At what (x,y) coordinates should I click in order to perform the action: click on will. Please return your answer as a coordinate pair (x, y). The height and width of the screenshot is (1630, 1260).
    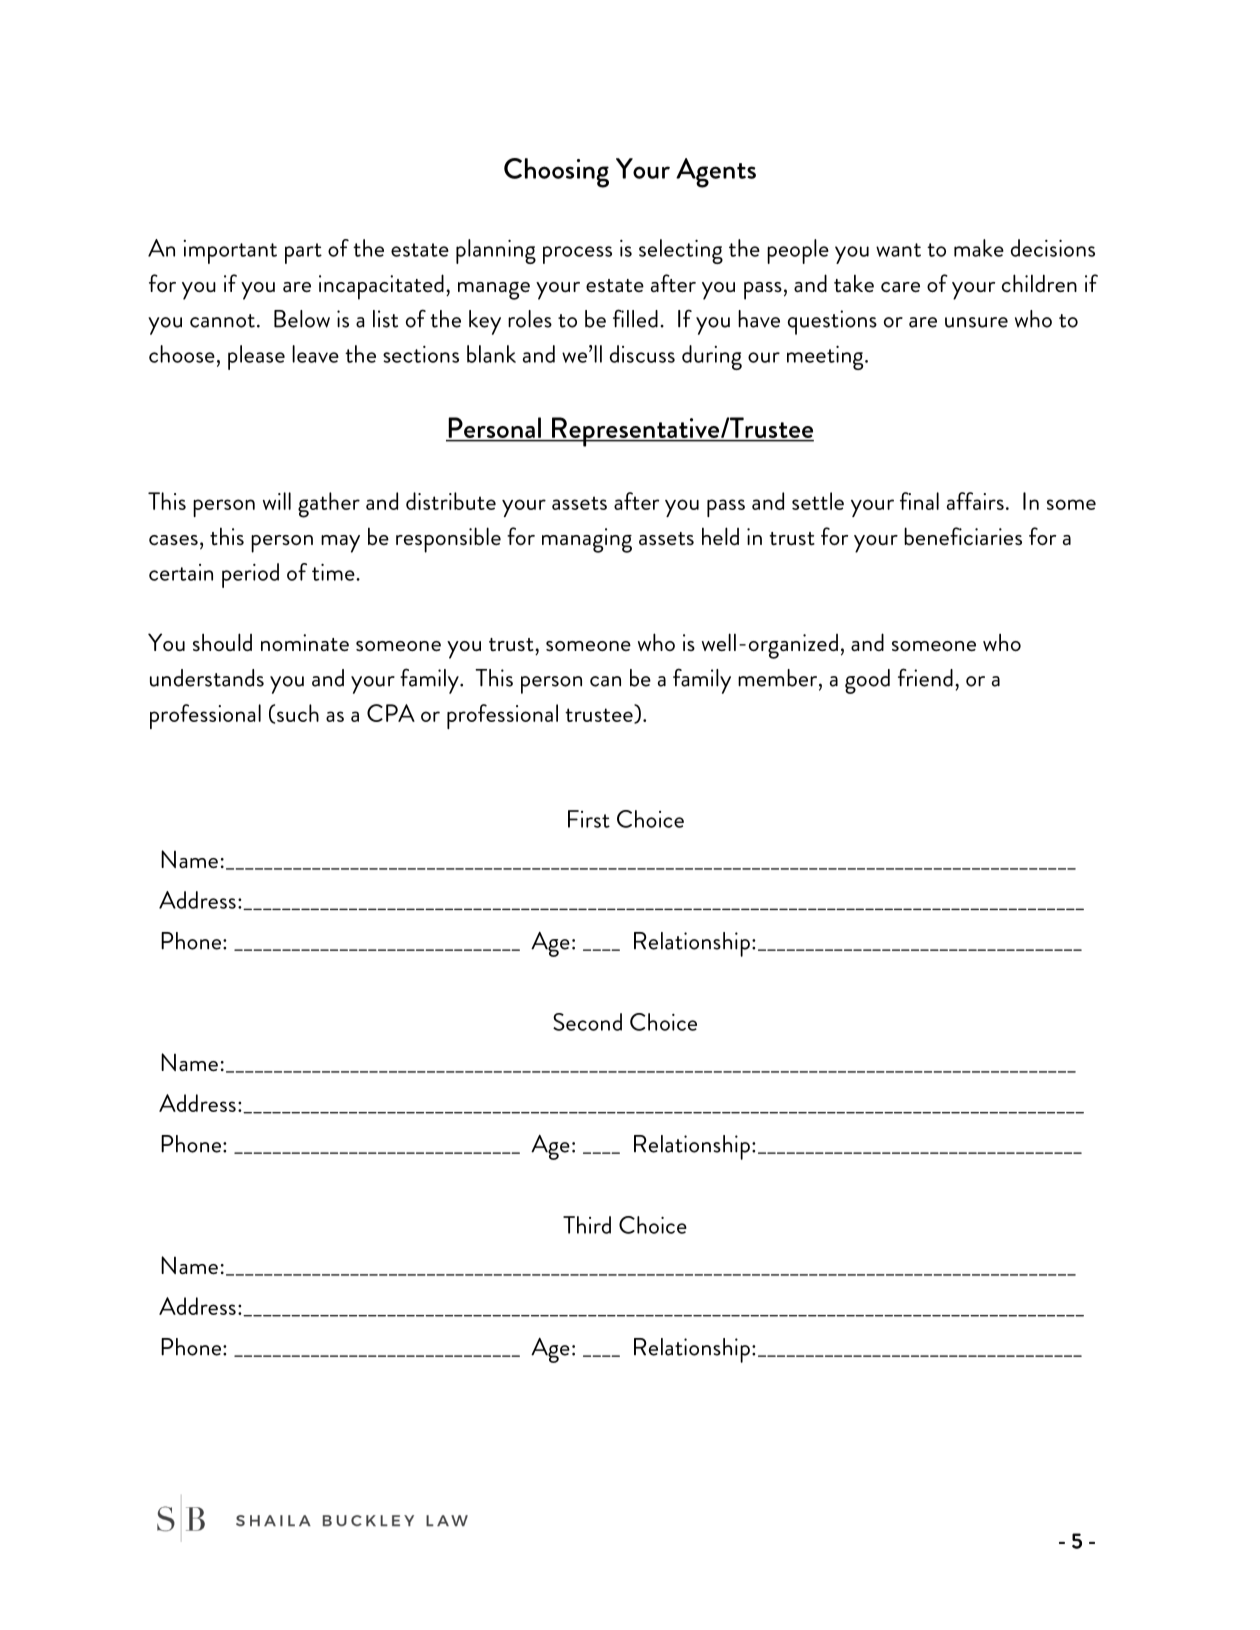
    Looking at the image, I should click on (277, 501).
